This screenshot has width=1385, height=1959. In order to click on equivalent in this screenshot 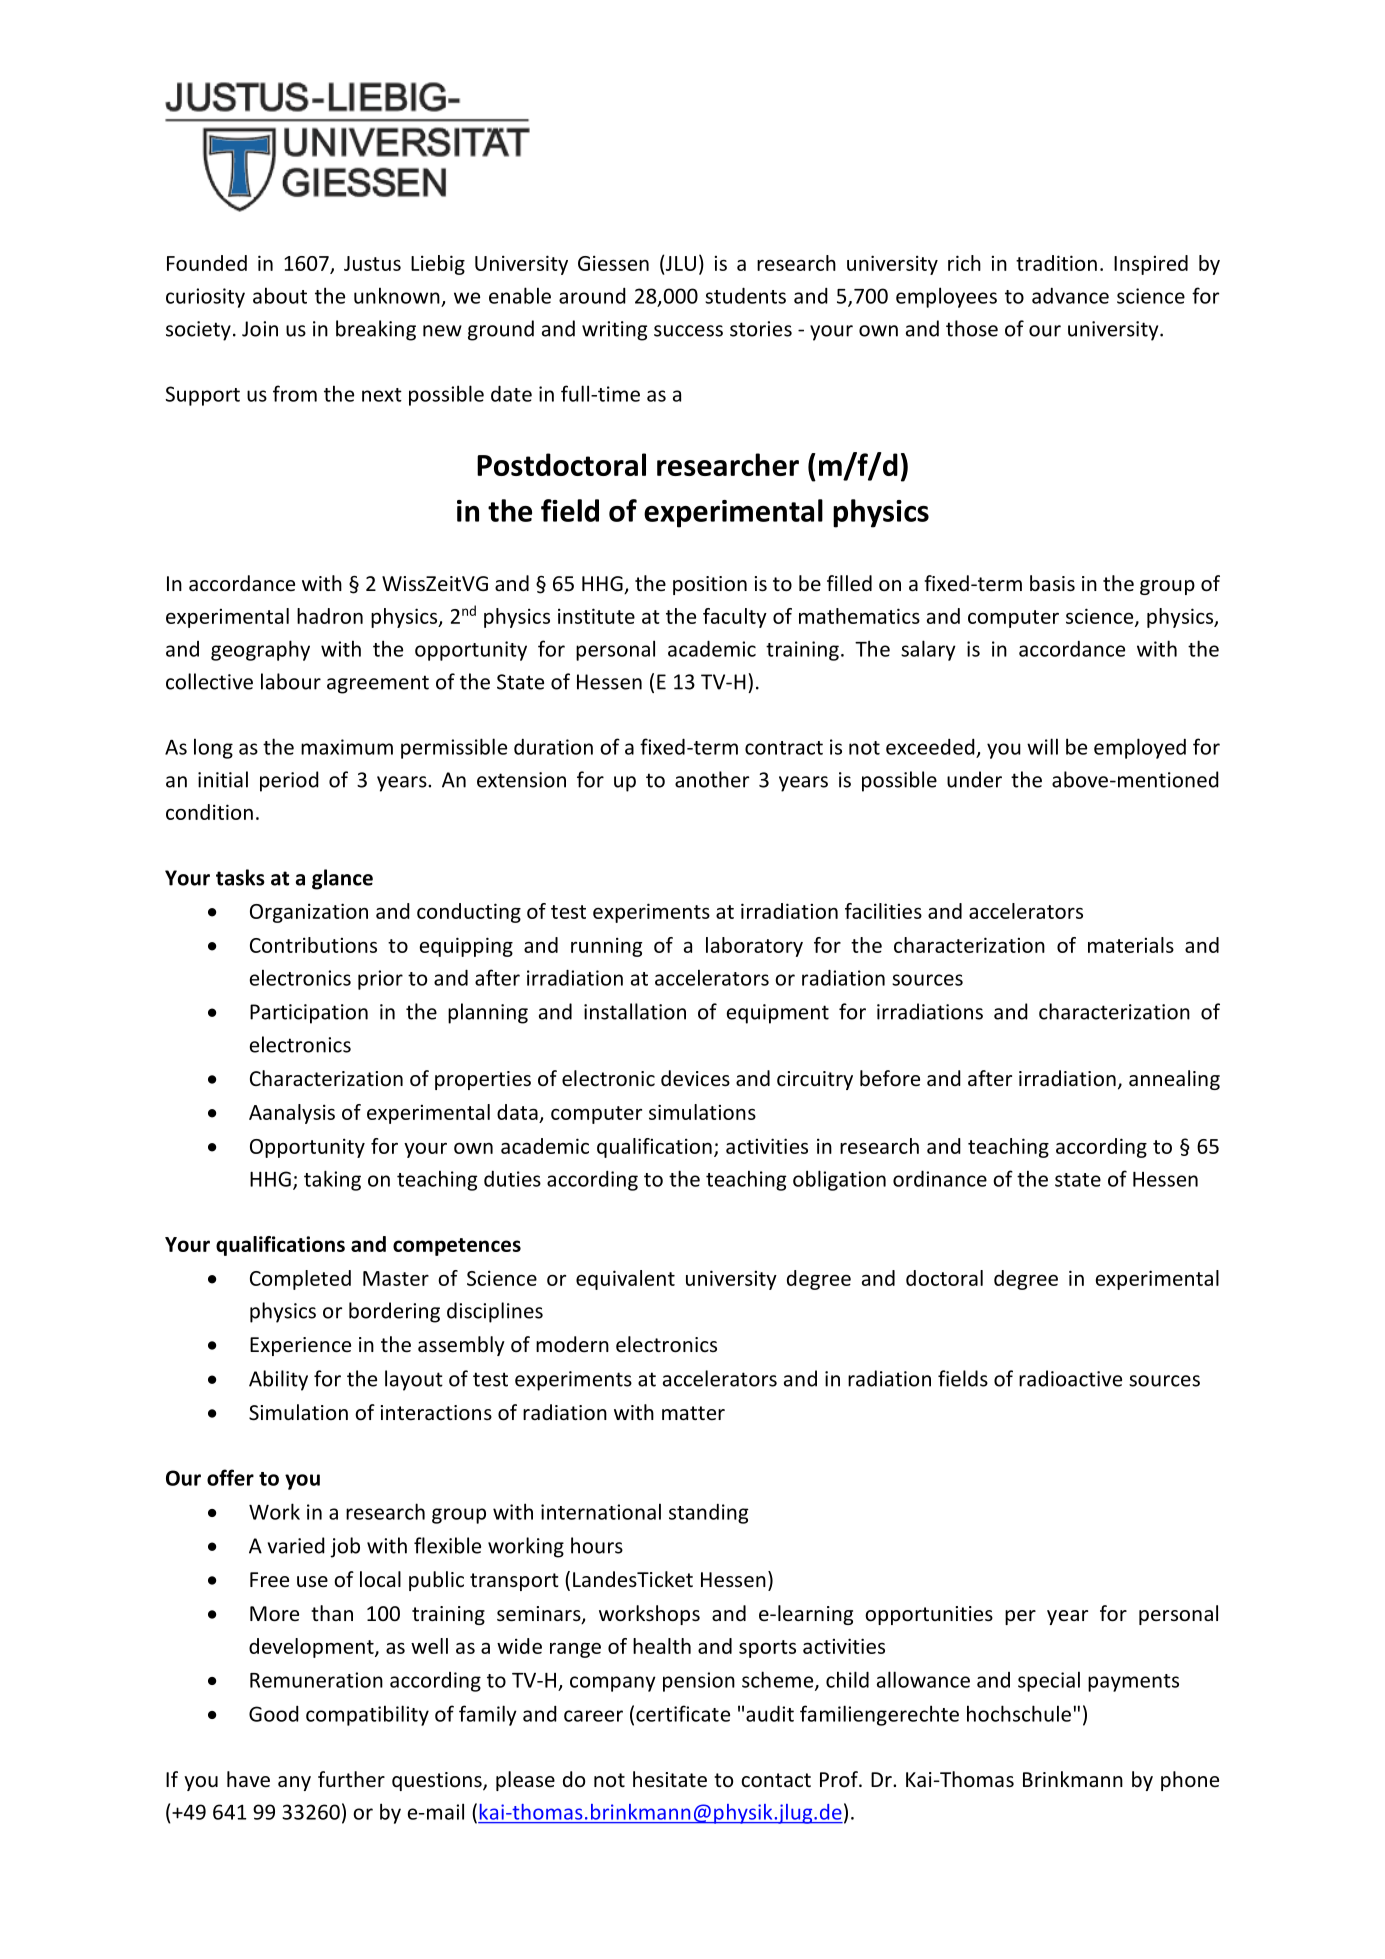, I will do `click(625, 1280)`.
